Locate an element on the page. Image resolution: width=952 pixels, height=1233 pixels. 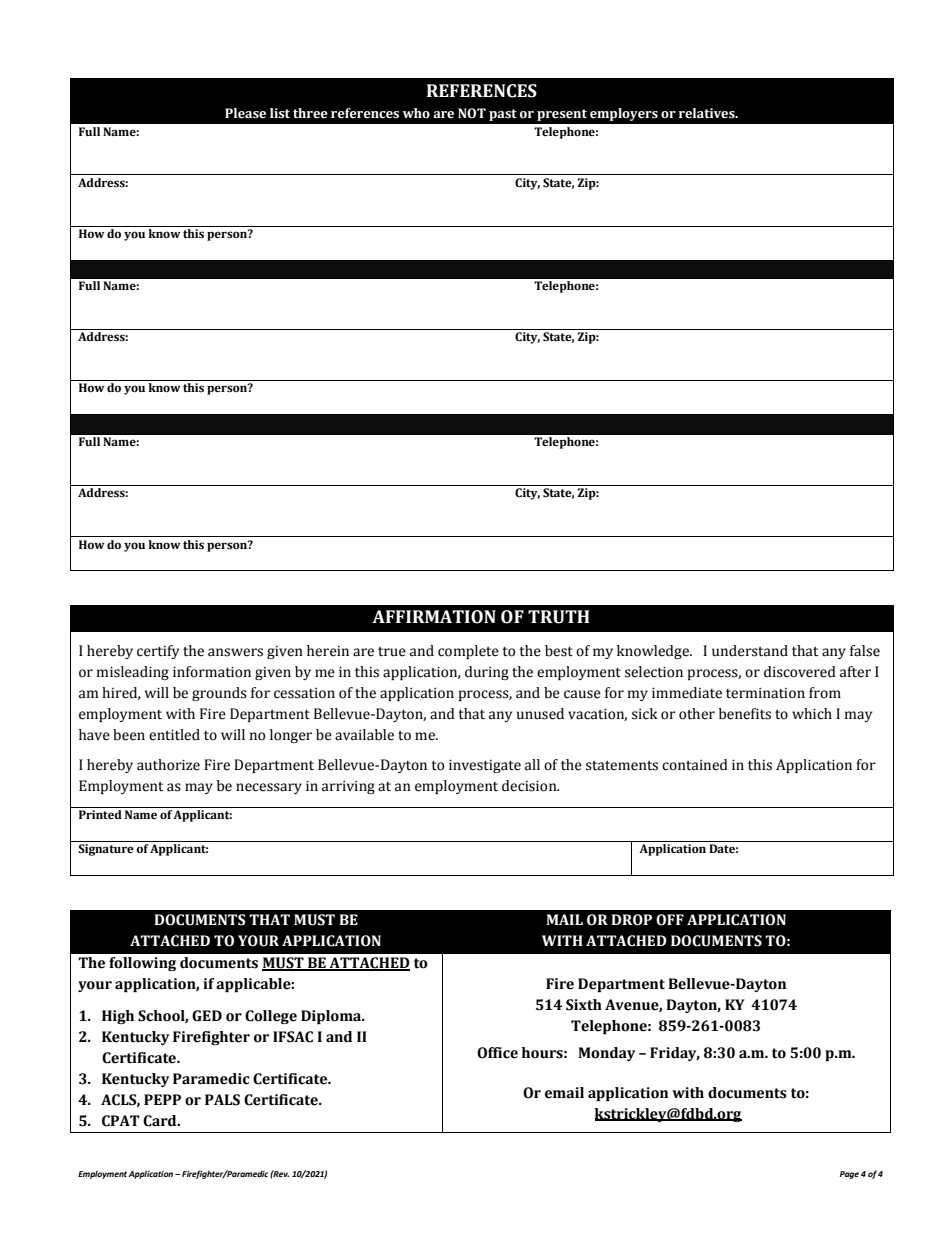
NOT is located at coordinates (472, 113).
